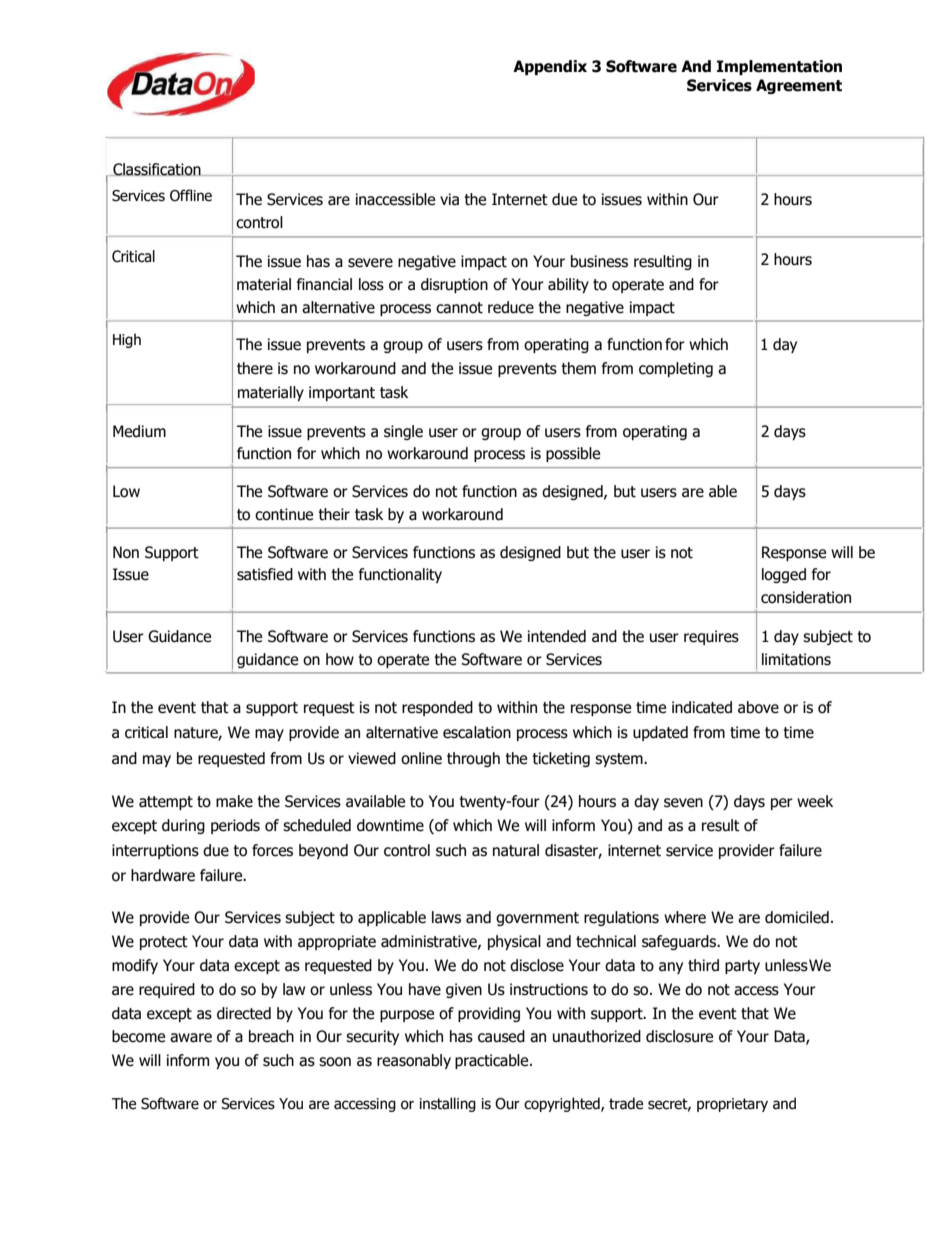  What do you see at coordinates (265, 574) in the document?
I see `satisfied` at bounding box center [265, 574].
